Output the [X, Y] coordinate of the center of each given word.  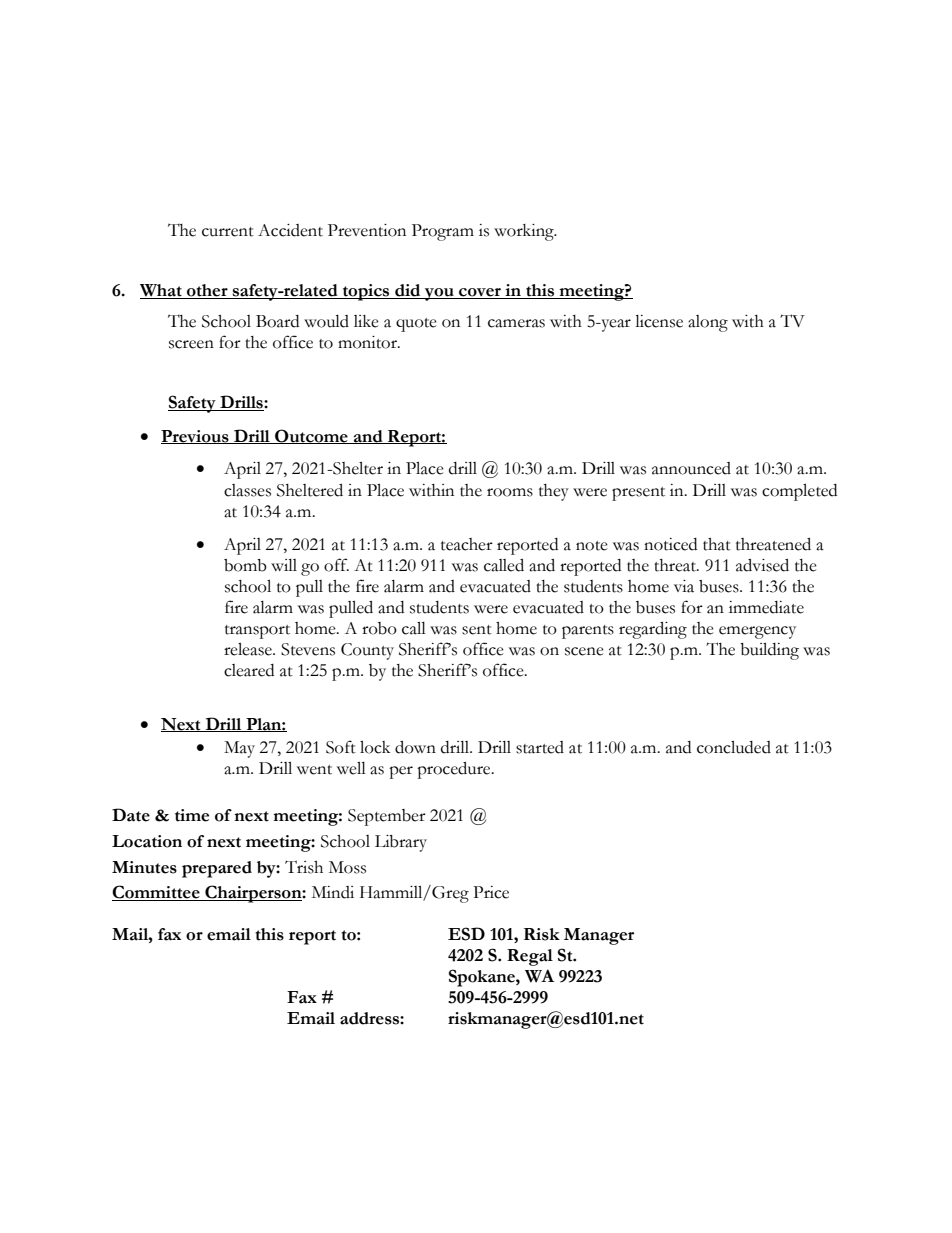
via [684, 586]
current [228, 232]
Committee [157, 893]
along [708, 323]
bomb [245, 565]
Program [443, 232]
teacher [467, 544]
